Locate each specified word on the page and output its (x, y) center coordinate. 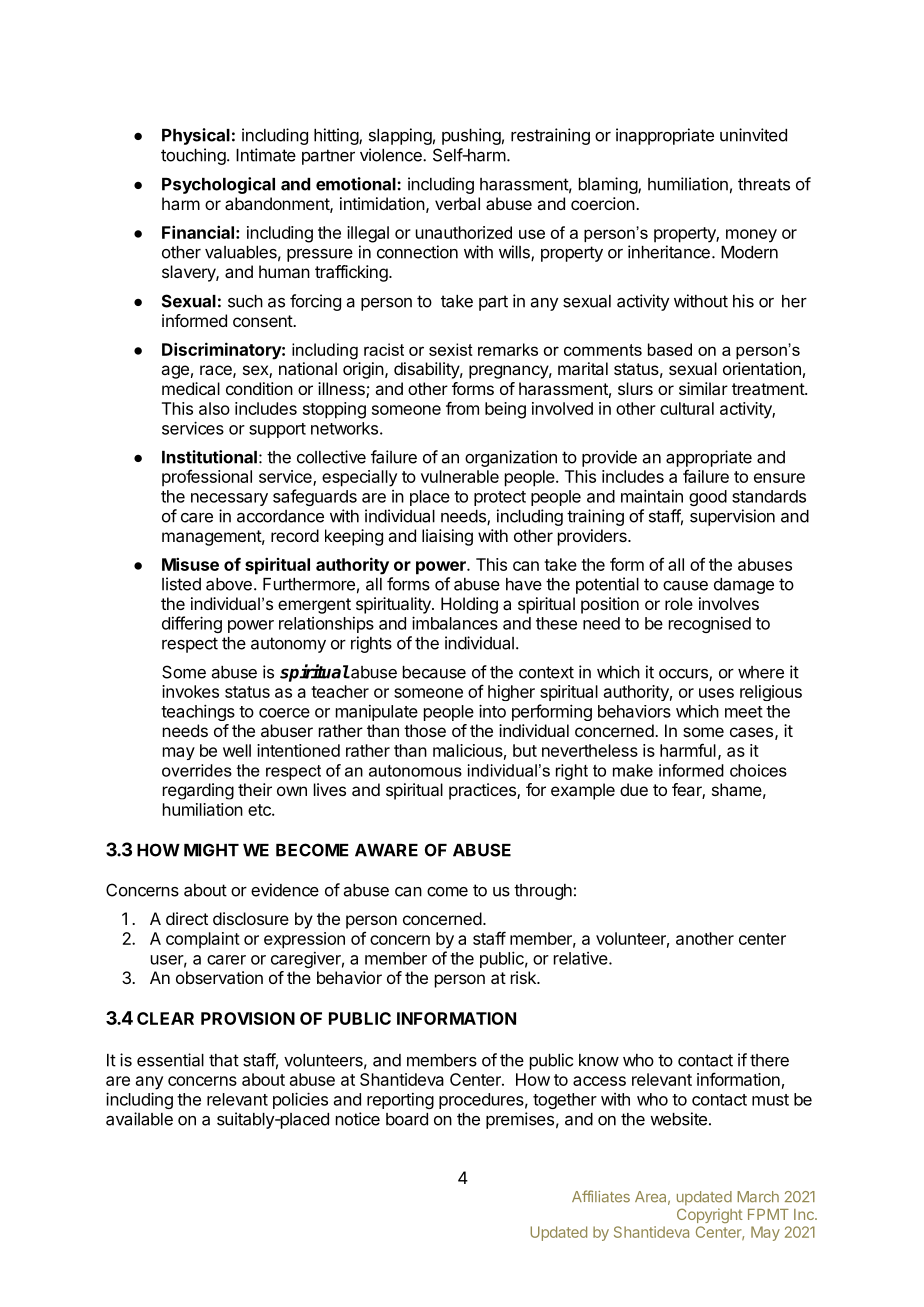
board (407, 1119)
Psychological (218, 185)
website (678, 1119)
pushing (471, 136)
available (139, 1119)
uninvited (753, 135)
